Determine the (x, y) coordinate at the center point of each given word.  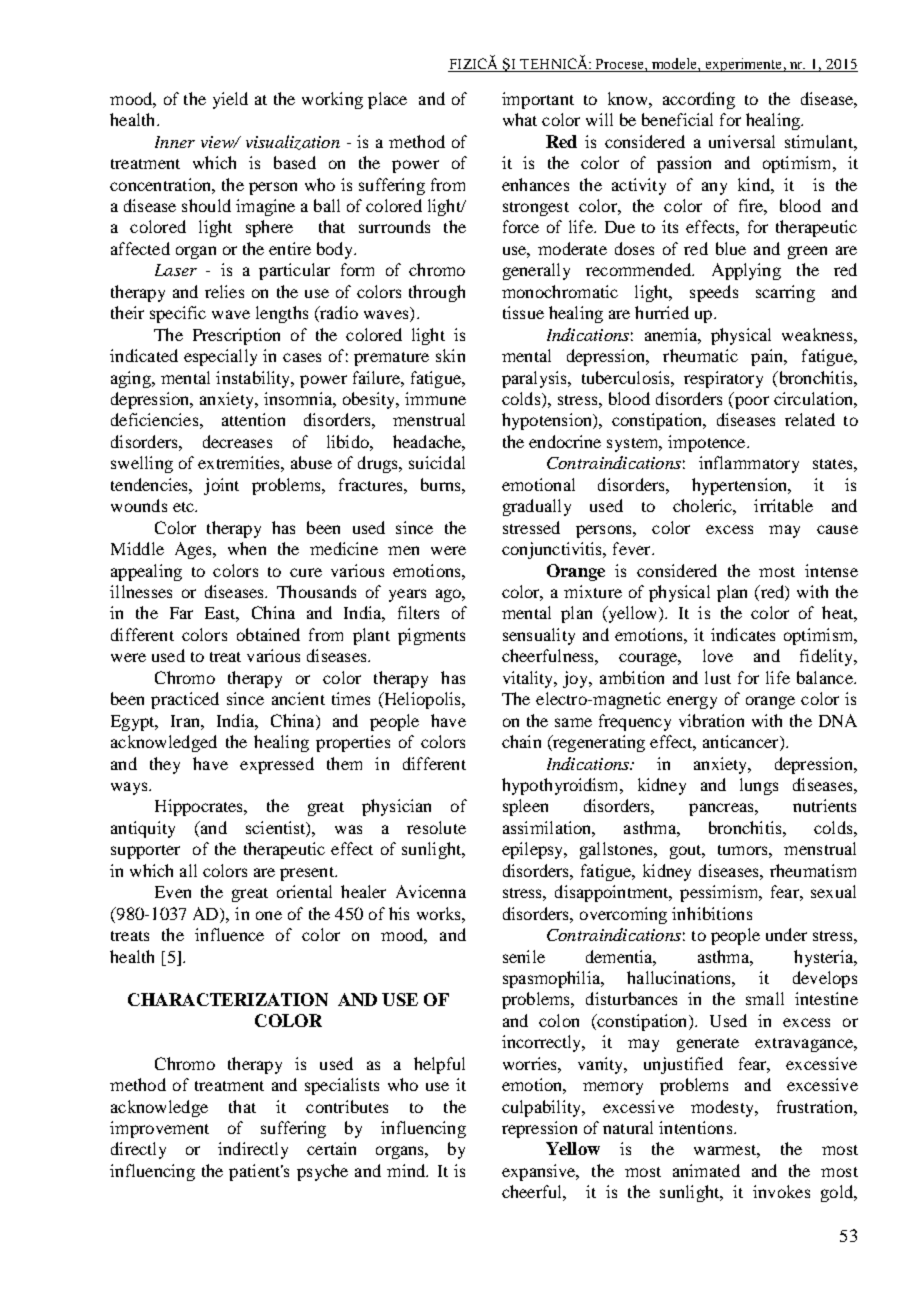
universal (742, 141)
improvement (159, 1129)
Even (173, 892)
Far (181, 613)
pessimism (720, 893)
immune (435, 398)
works (440, 913)
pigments (431, 636)
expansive (540, 1172)
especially (220, 357)
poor (750, 402)
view (218, 142)
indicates (743, 634)
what (520, 119)
